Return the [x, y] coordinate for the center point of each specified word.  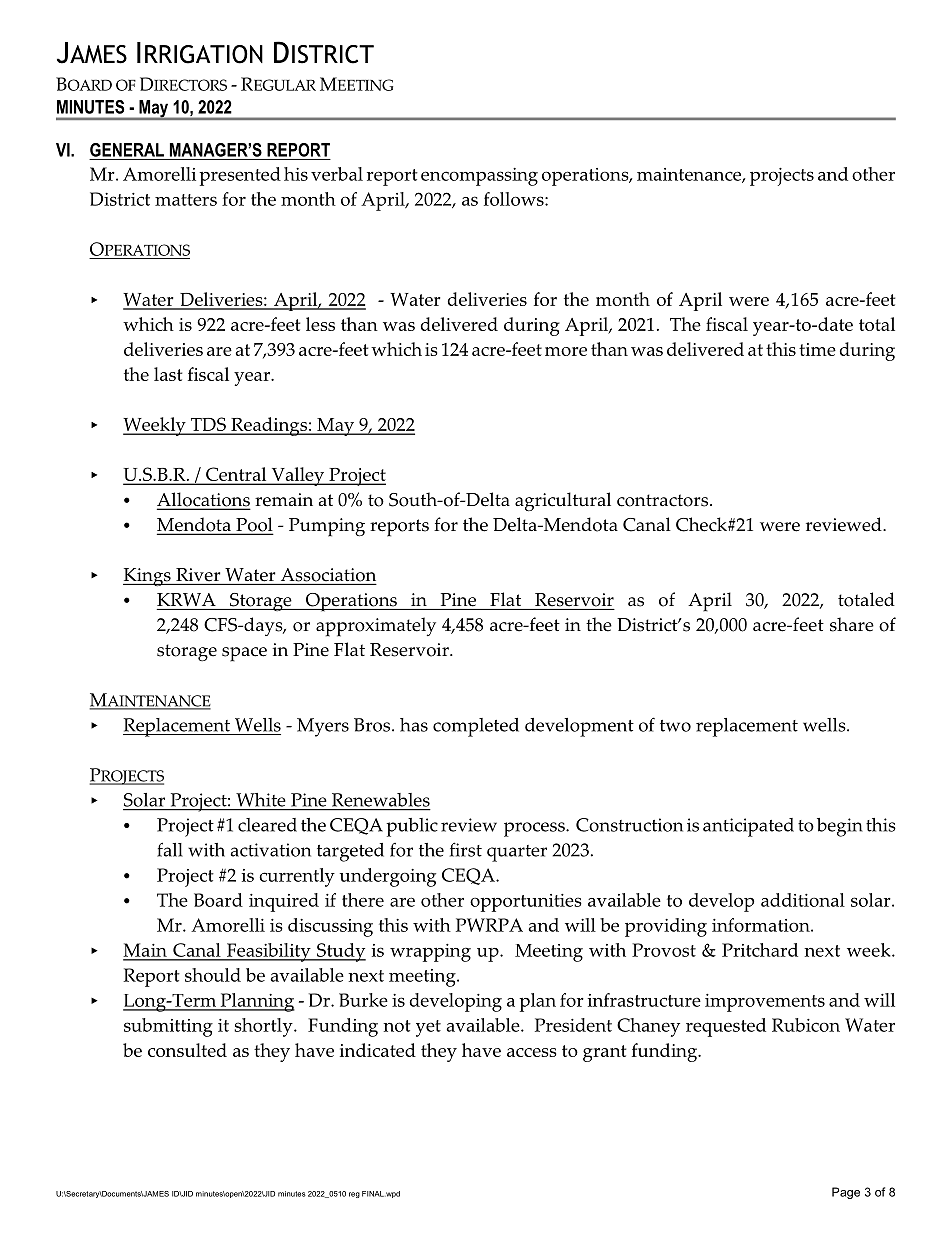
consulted [187, 1050]
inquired [284, 902]
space [244, 654]
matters [186, 200]
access [532, 1052]
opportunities [526, 903]
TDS [208, 425]
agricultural [563, 502]
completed [476, 727]
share [852, 624]
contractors [664, 500]
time [817, 349]
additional [803, 900]
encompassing [479, 177]
